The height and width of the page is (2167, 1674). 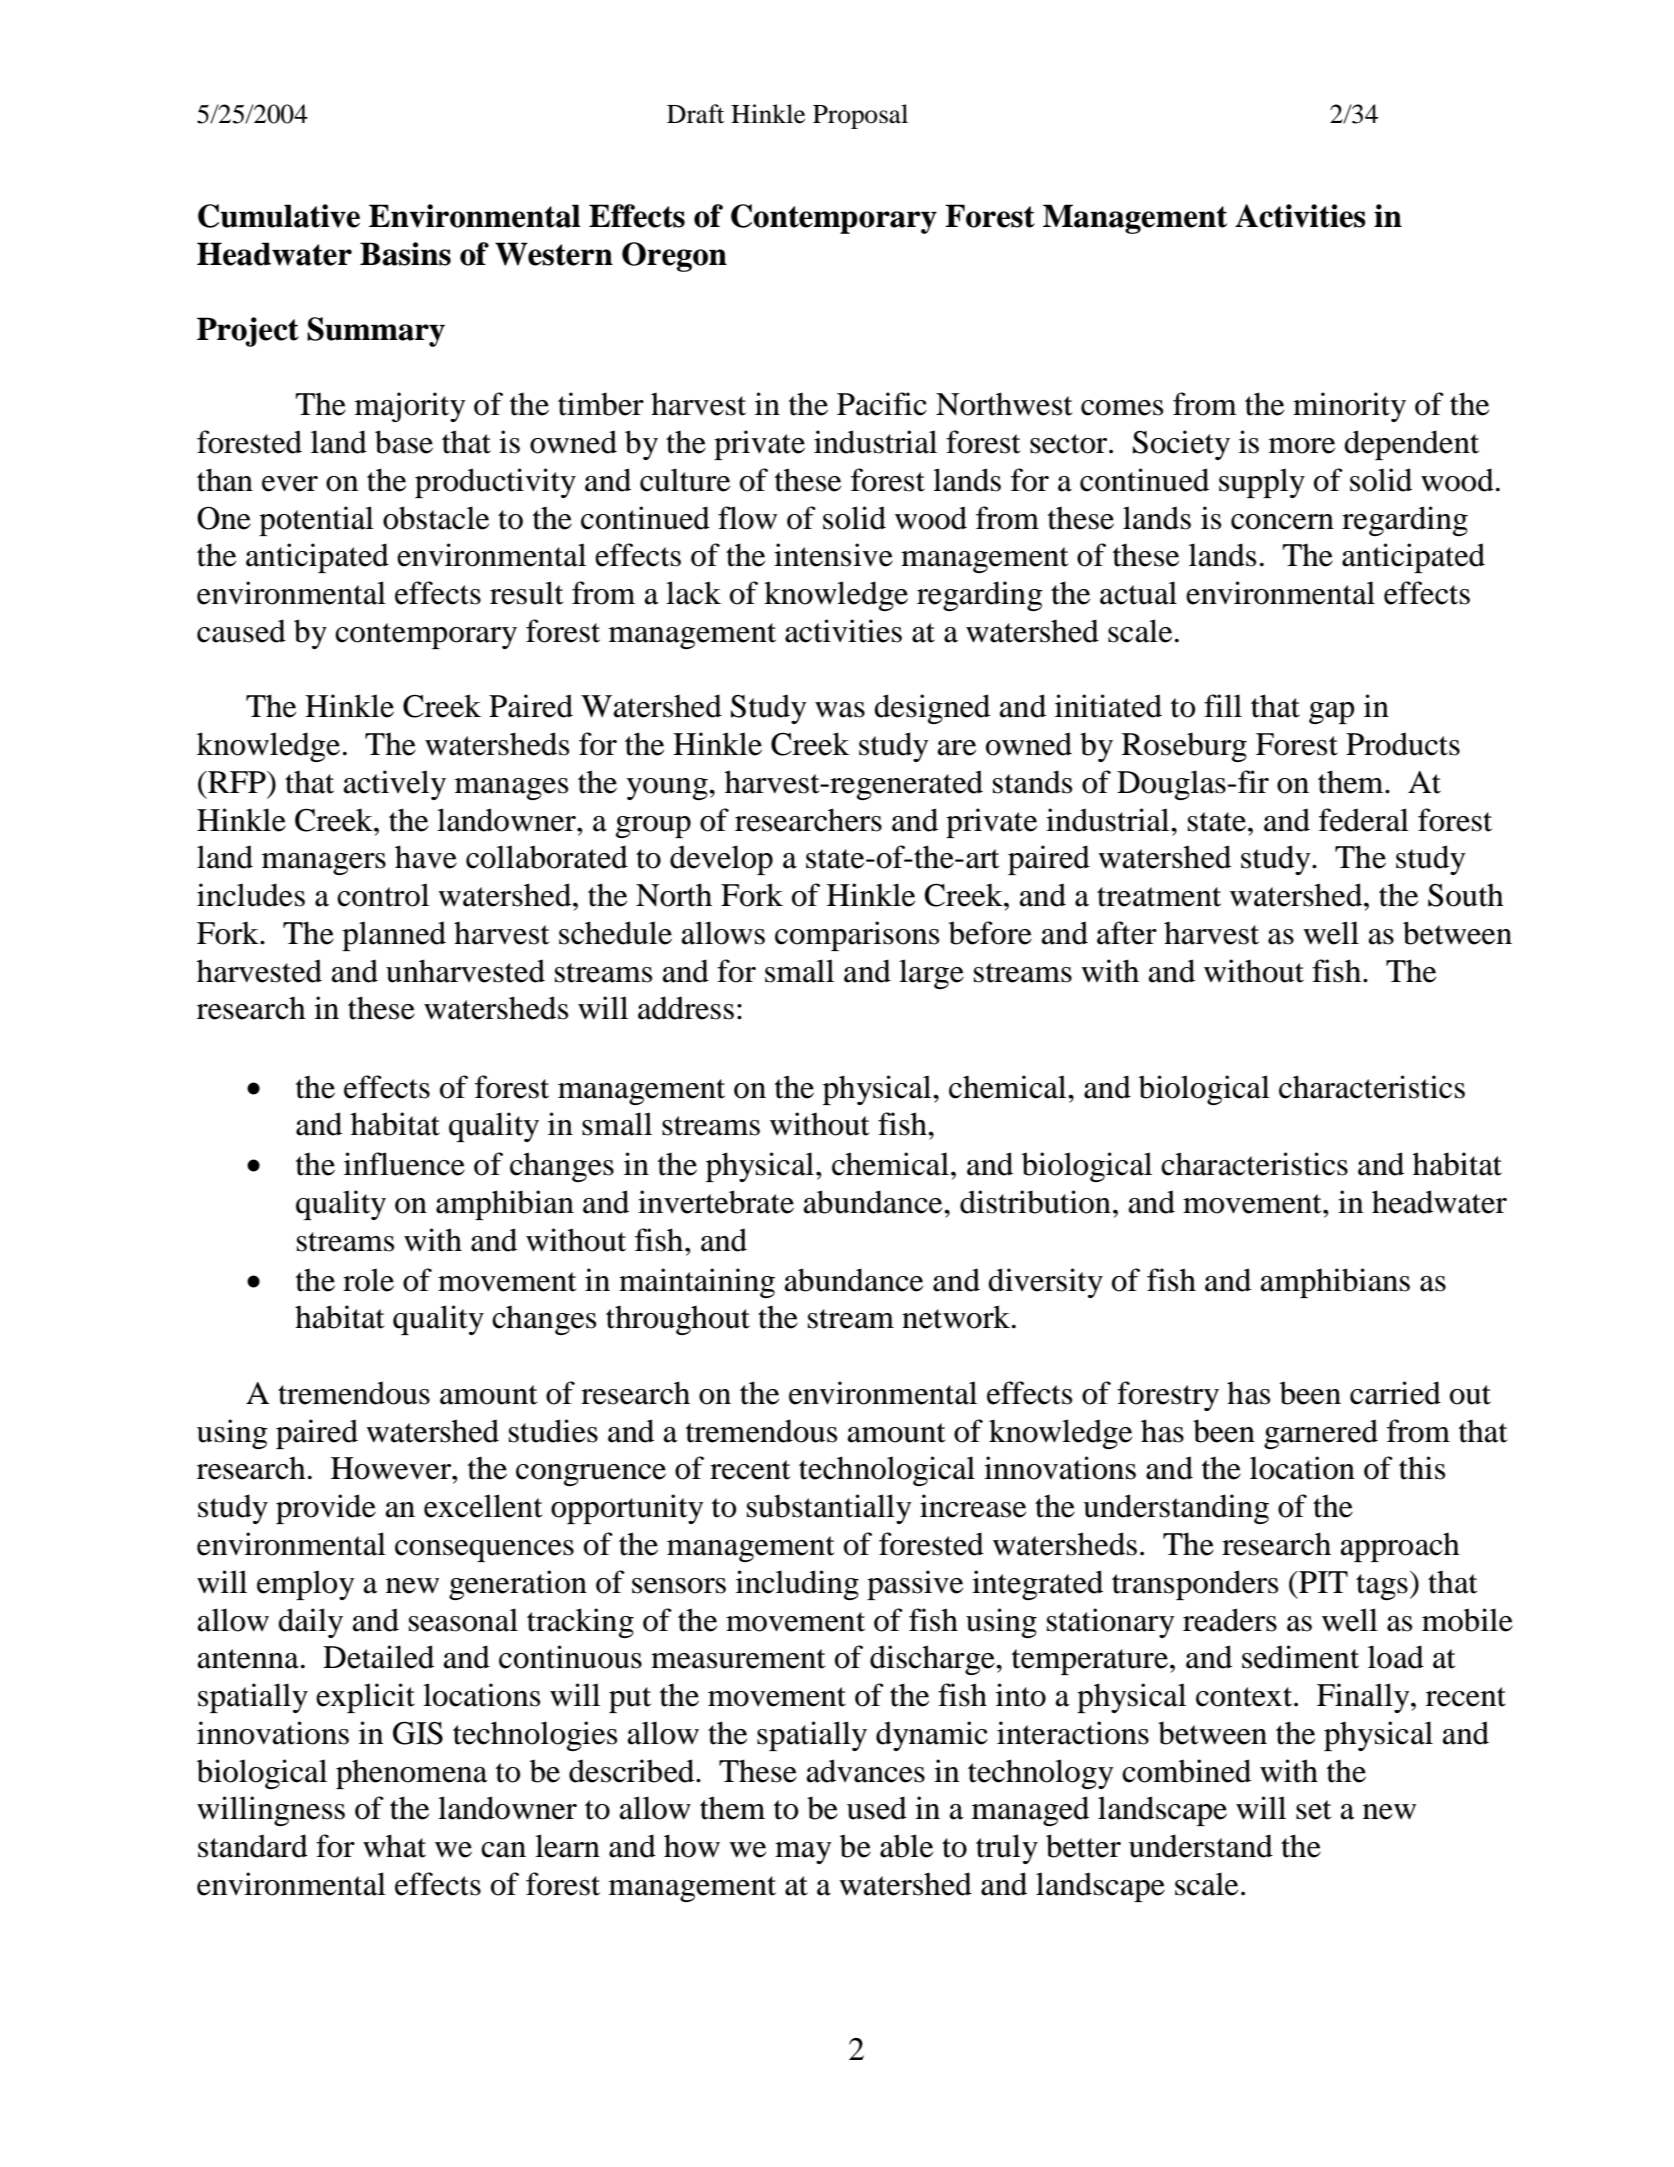 What do you see at coordinates (1321, 1434) in the page?
I see `garnered` at bounding box center [1321, 1434].
